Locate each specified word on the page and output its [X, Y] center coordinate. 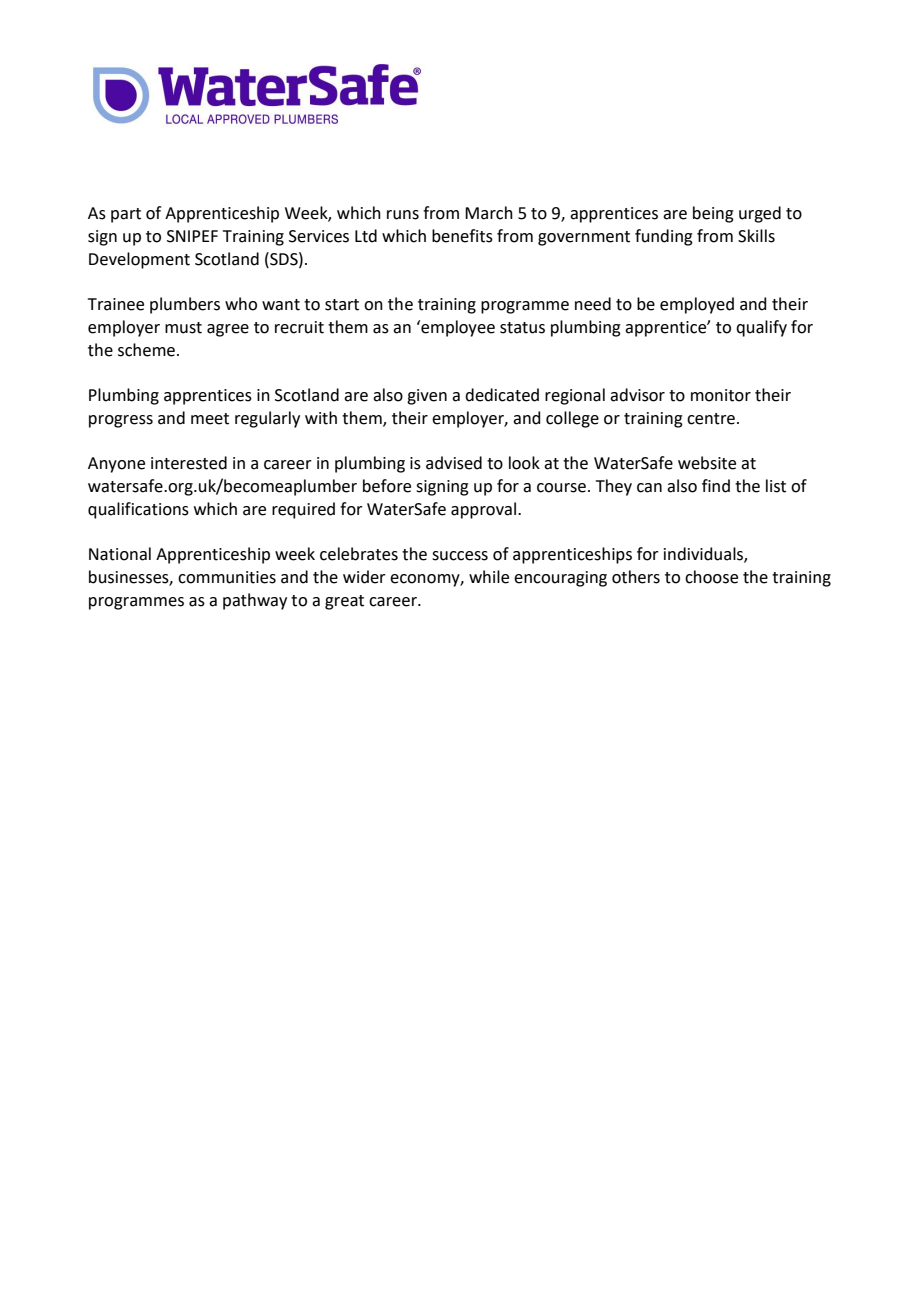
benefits [462, 236]
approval [485, 510]
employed [697, 305]
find [716, 486]
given [427, 397]
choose [711, 577]
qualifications [138, 510]
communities [227, 577]
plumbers [185, 305]
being [713, 214]
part [126, 215]
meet [210, 419]
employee [457, 328]
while [489, 577]
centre [711, 419]
